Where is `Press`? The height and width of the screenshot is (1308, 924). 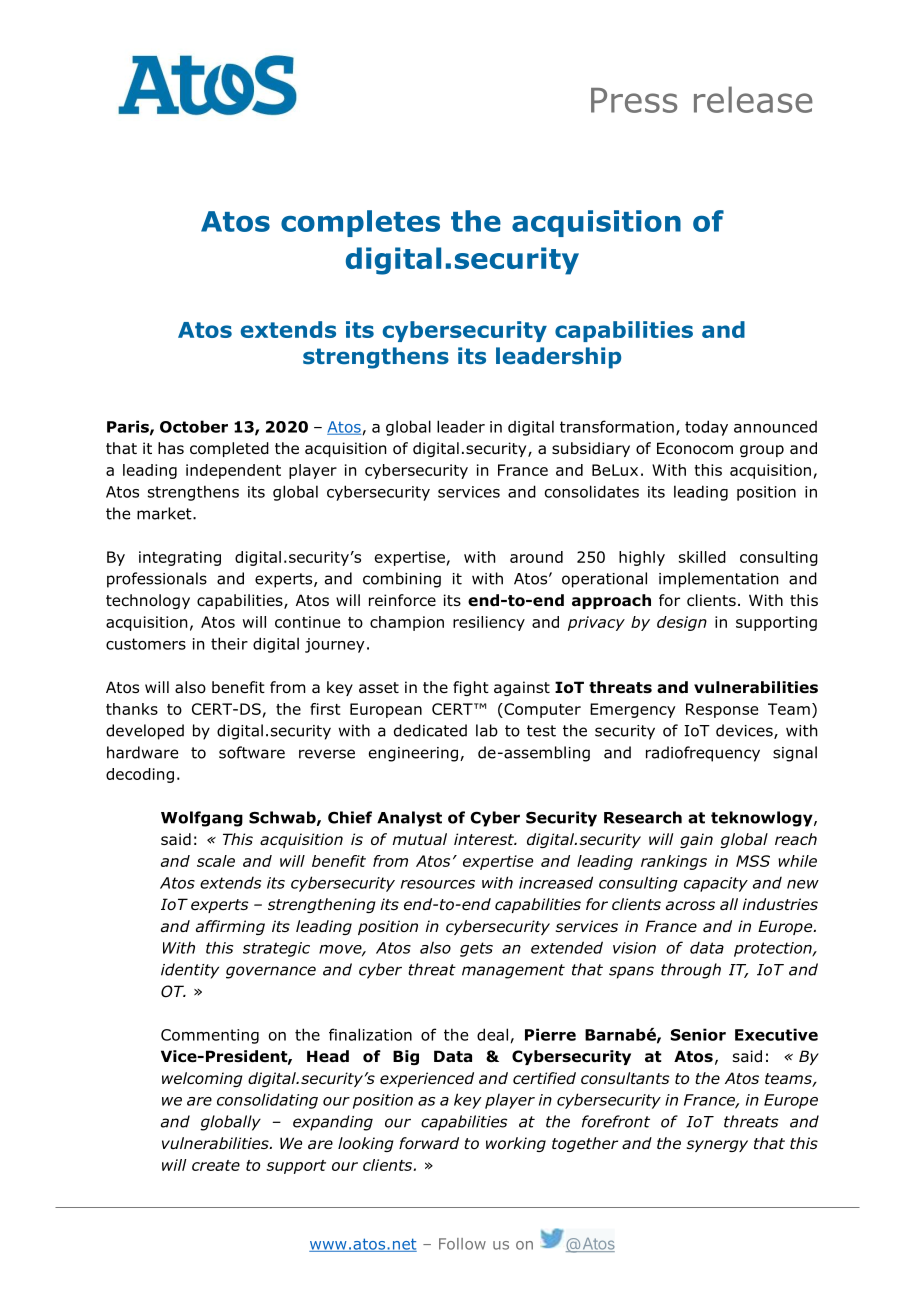
Press is located at coordinates (634, 100).
